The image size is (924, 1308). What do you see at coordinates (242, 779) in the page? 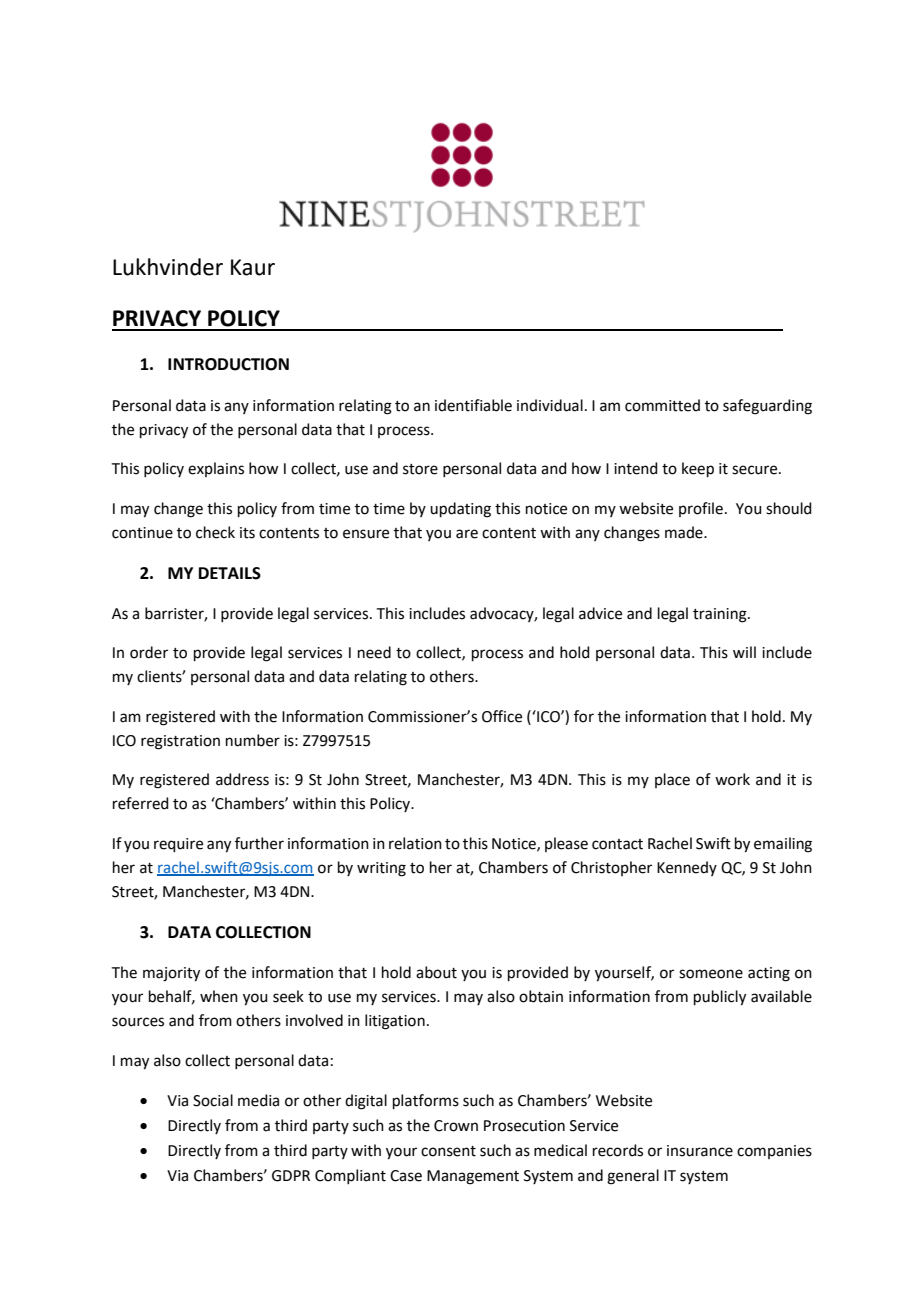
I see `address` at bounding box center [242, 779].
